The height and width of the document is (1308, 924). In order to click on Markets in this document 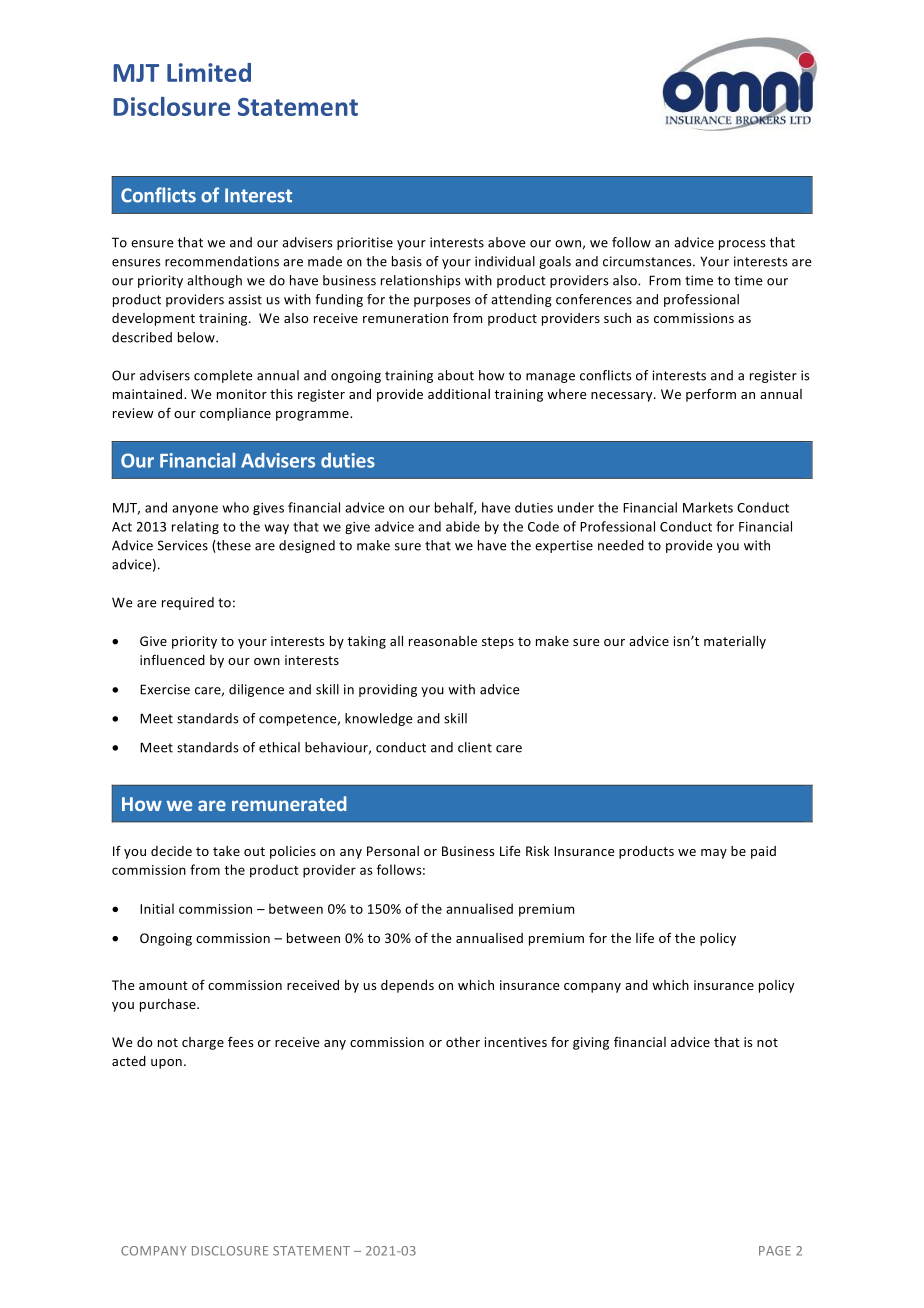, I will do `click(708, 507)`.
